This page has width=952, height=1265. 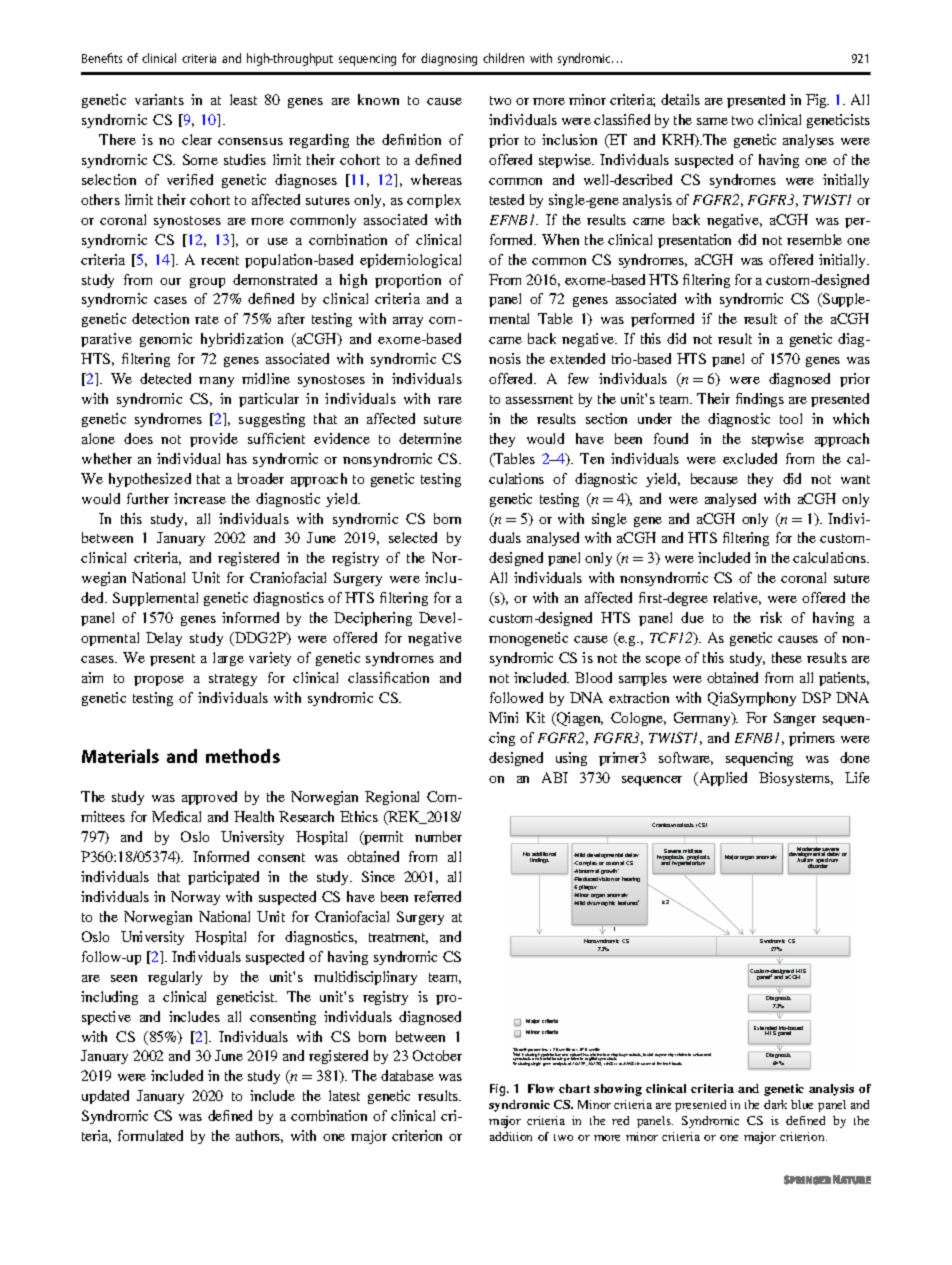 I want to click on children, so click(x=503, y=58).
